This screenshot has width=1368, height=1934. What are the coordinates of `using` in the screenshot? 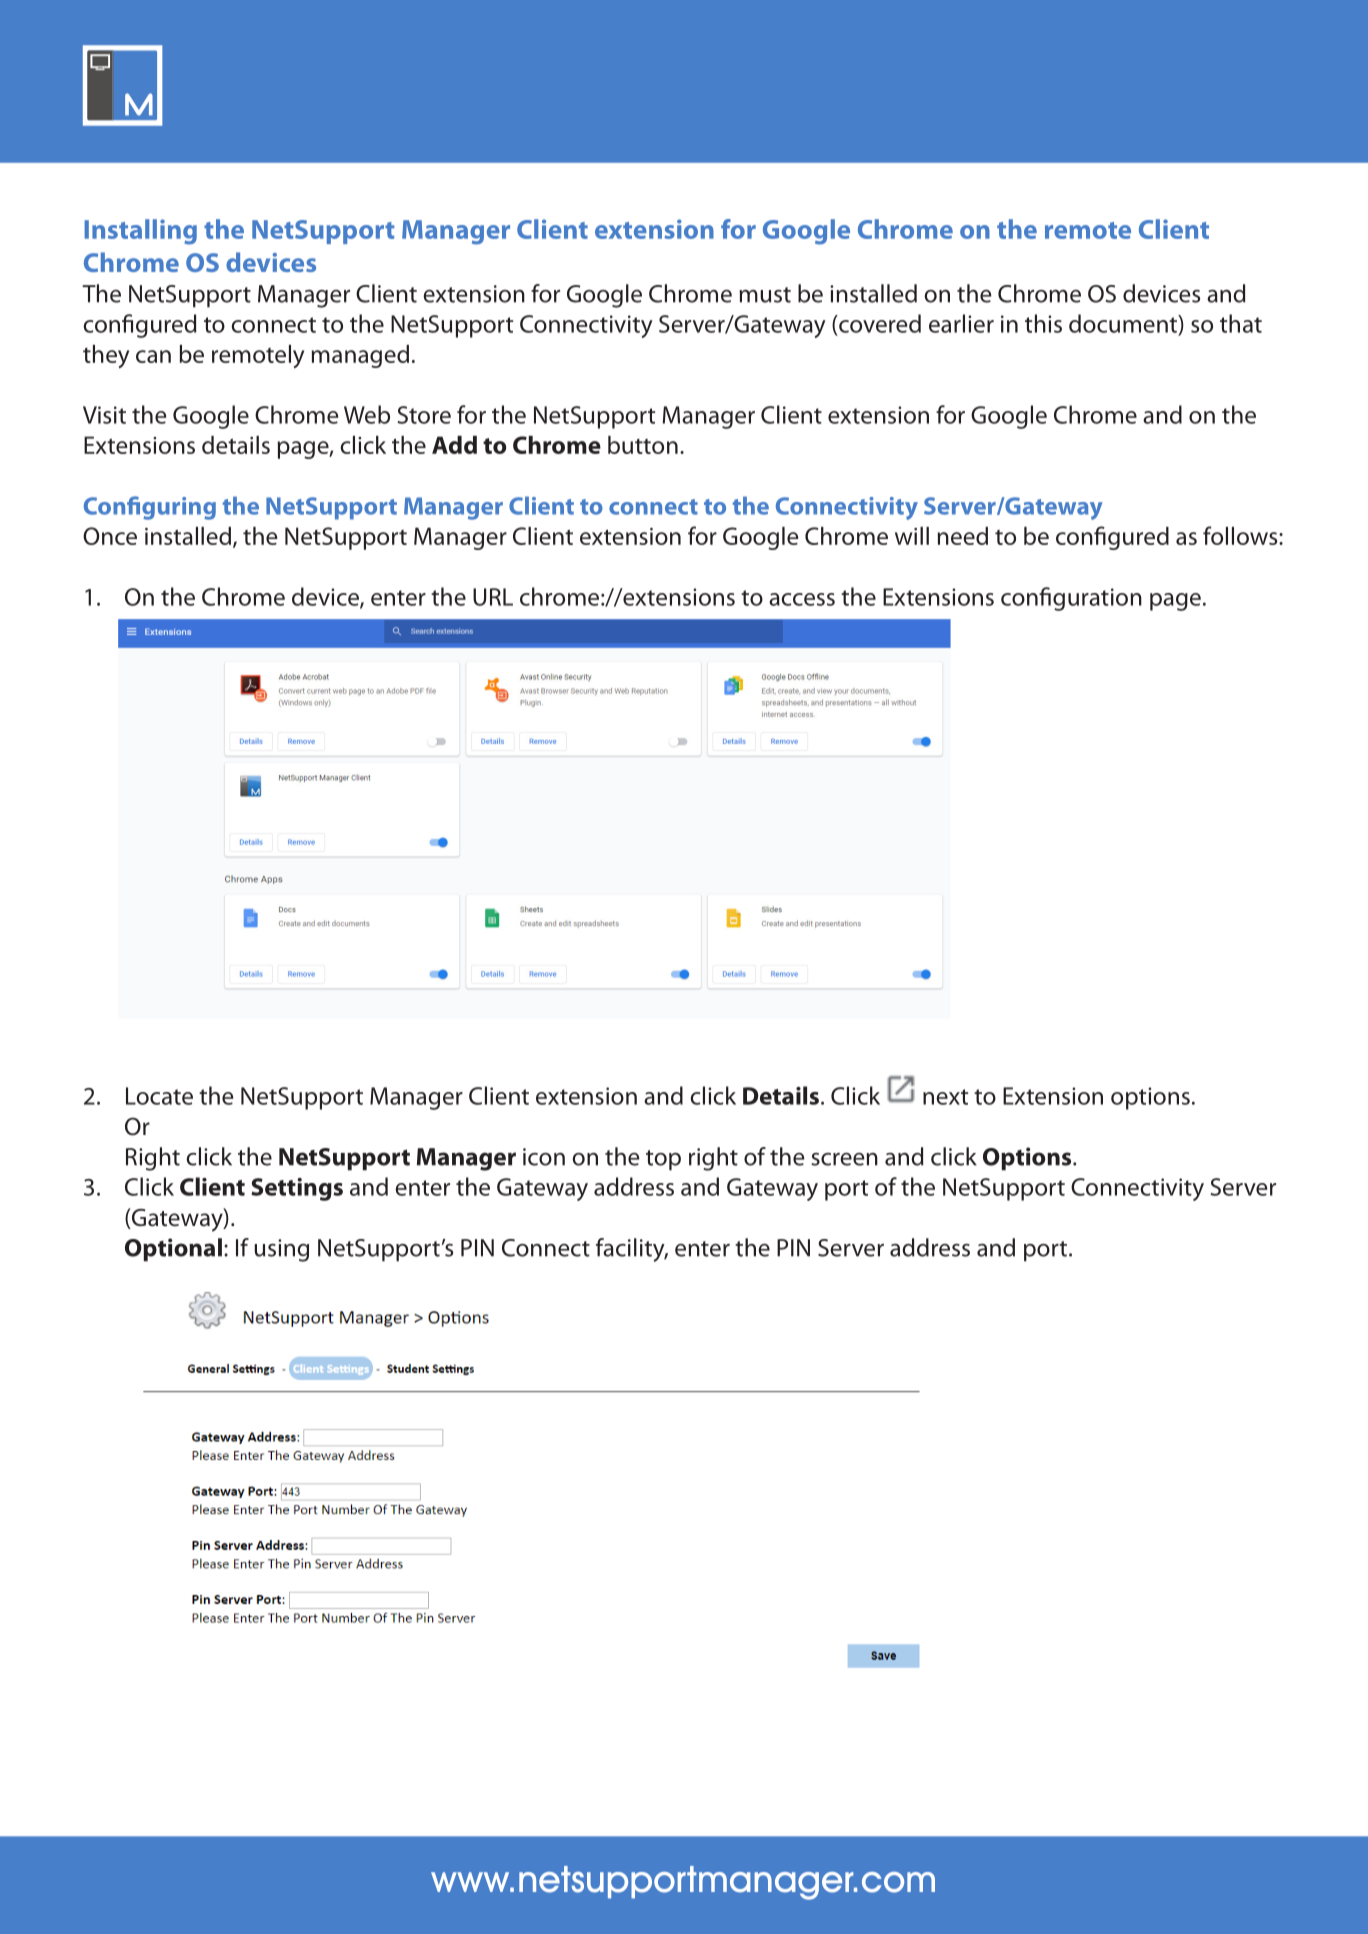 It's located at (281, 1250).
